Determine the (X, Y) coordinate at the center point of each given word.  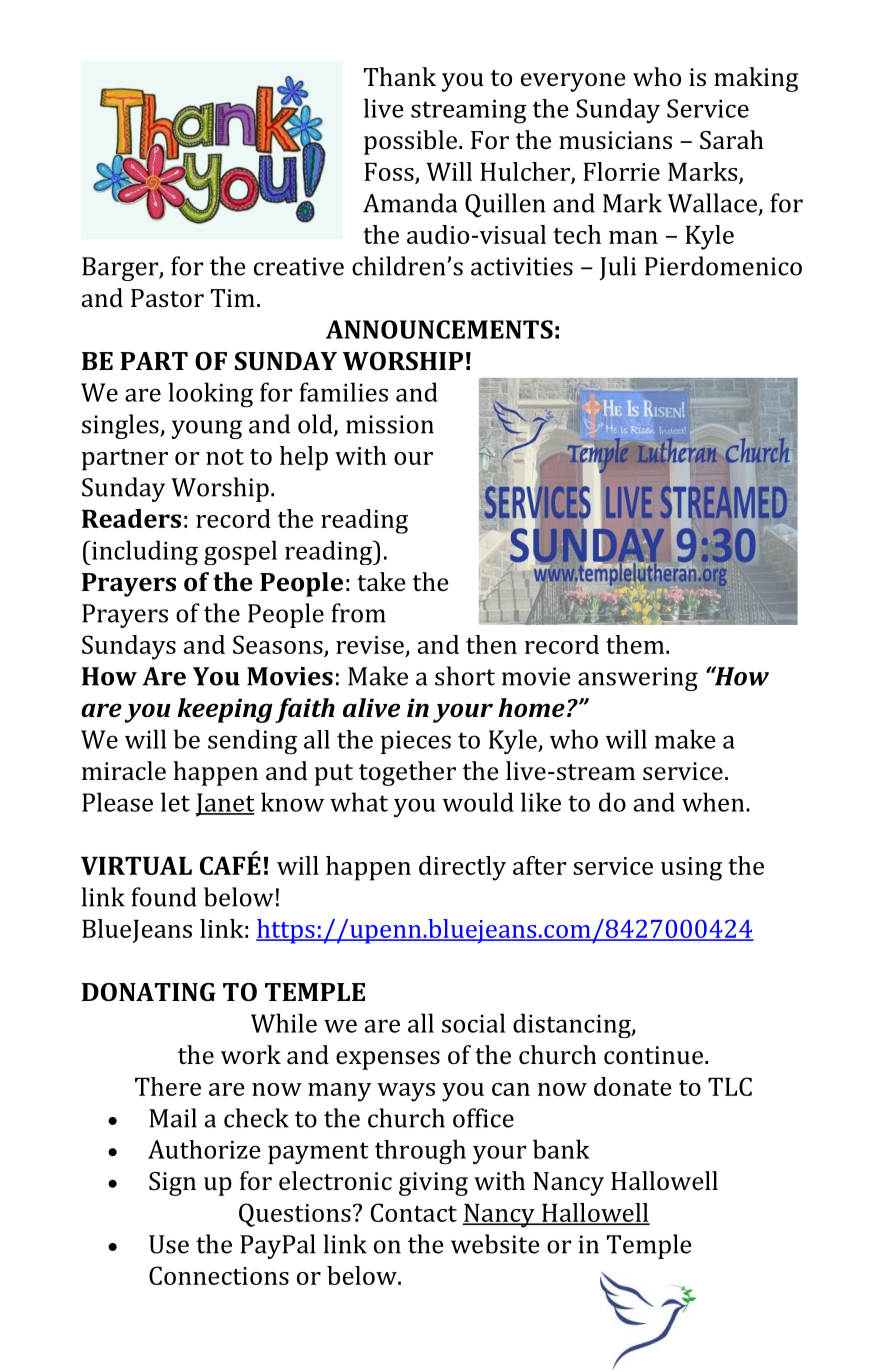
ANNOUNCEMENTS (439, 329)
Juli (617, 268)
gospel (240, 552)
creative (299, 266)
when (714, 802)
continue (653, 1055)
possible (410, 142)
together (407, 773)
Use (169, 1244)
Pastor (167, 298)
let (175, 802)
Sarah (732, 139)
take (381, 581)
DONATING (149, 992)
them (636, 644)
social (473, 1023)
